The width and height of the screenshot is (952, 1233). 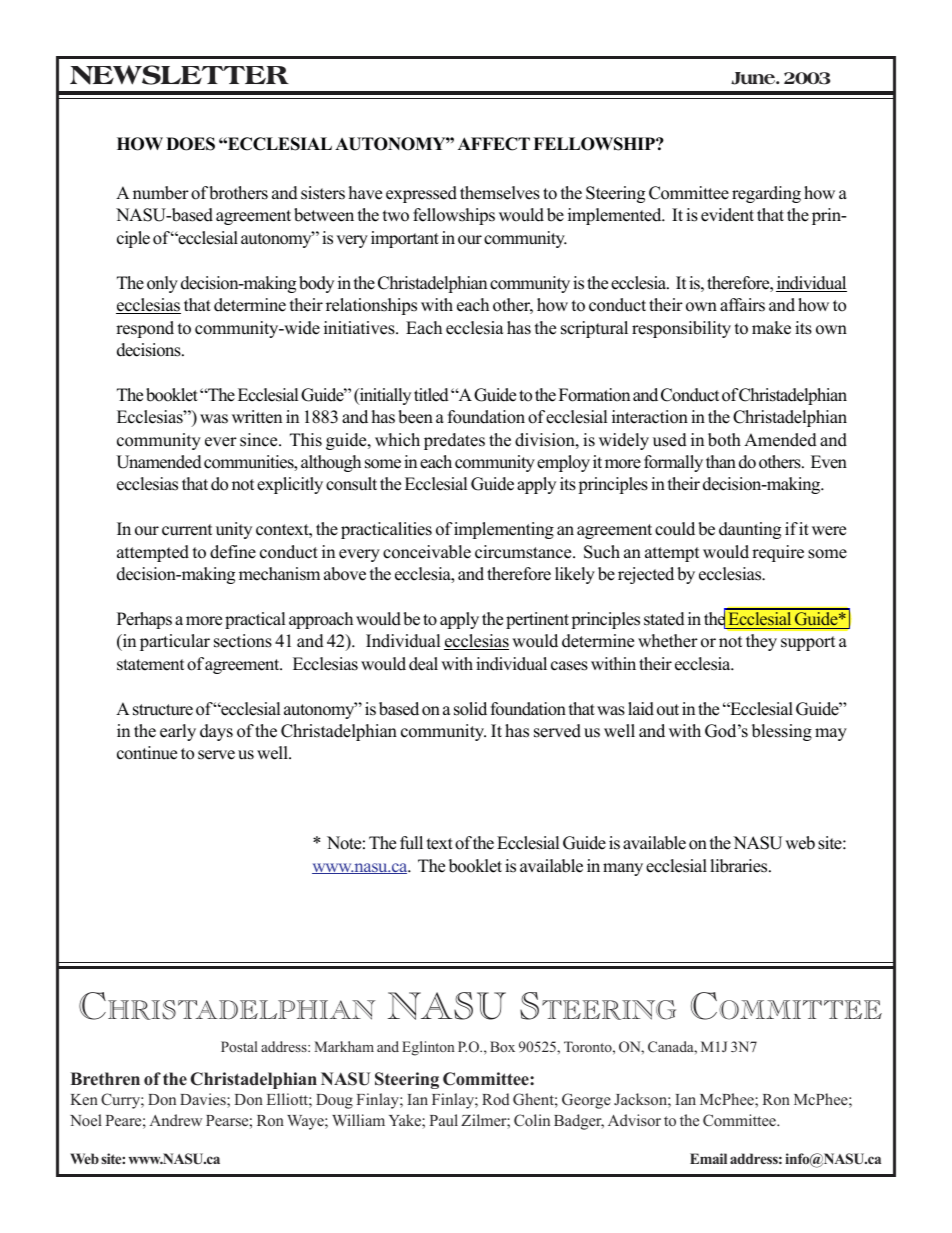 What do you see at coordinates (371, 306) in the screenshot?
I see `relationships` at bounding box center [371, 306].
